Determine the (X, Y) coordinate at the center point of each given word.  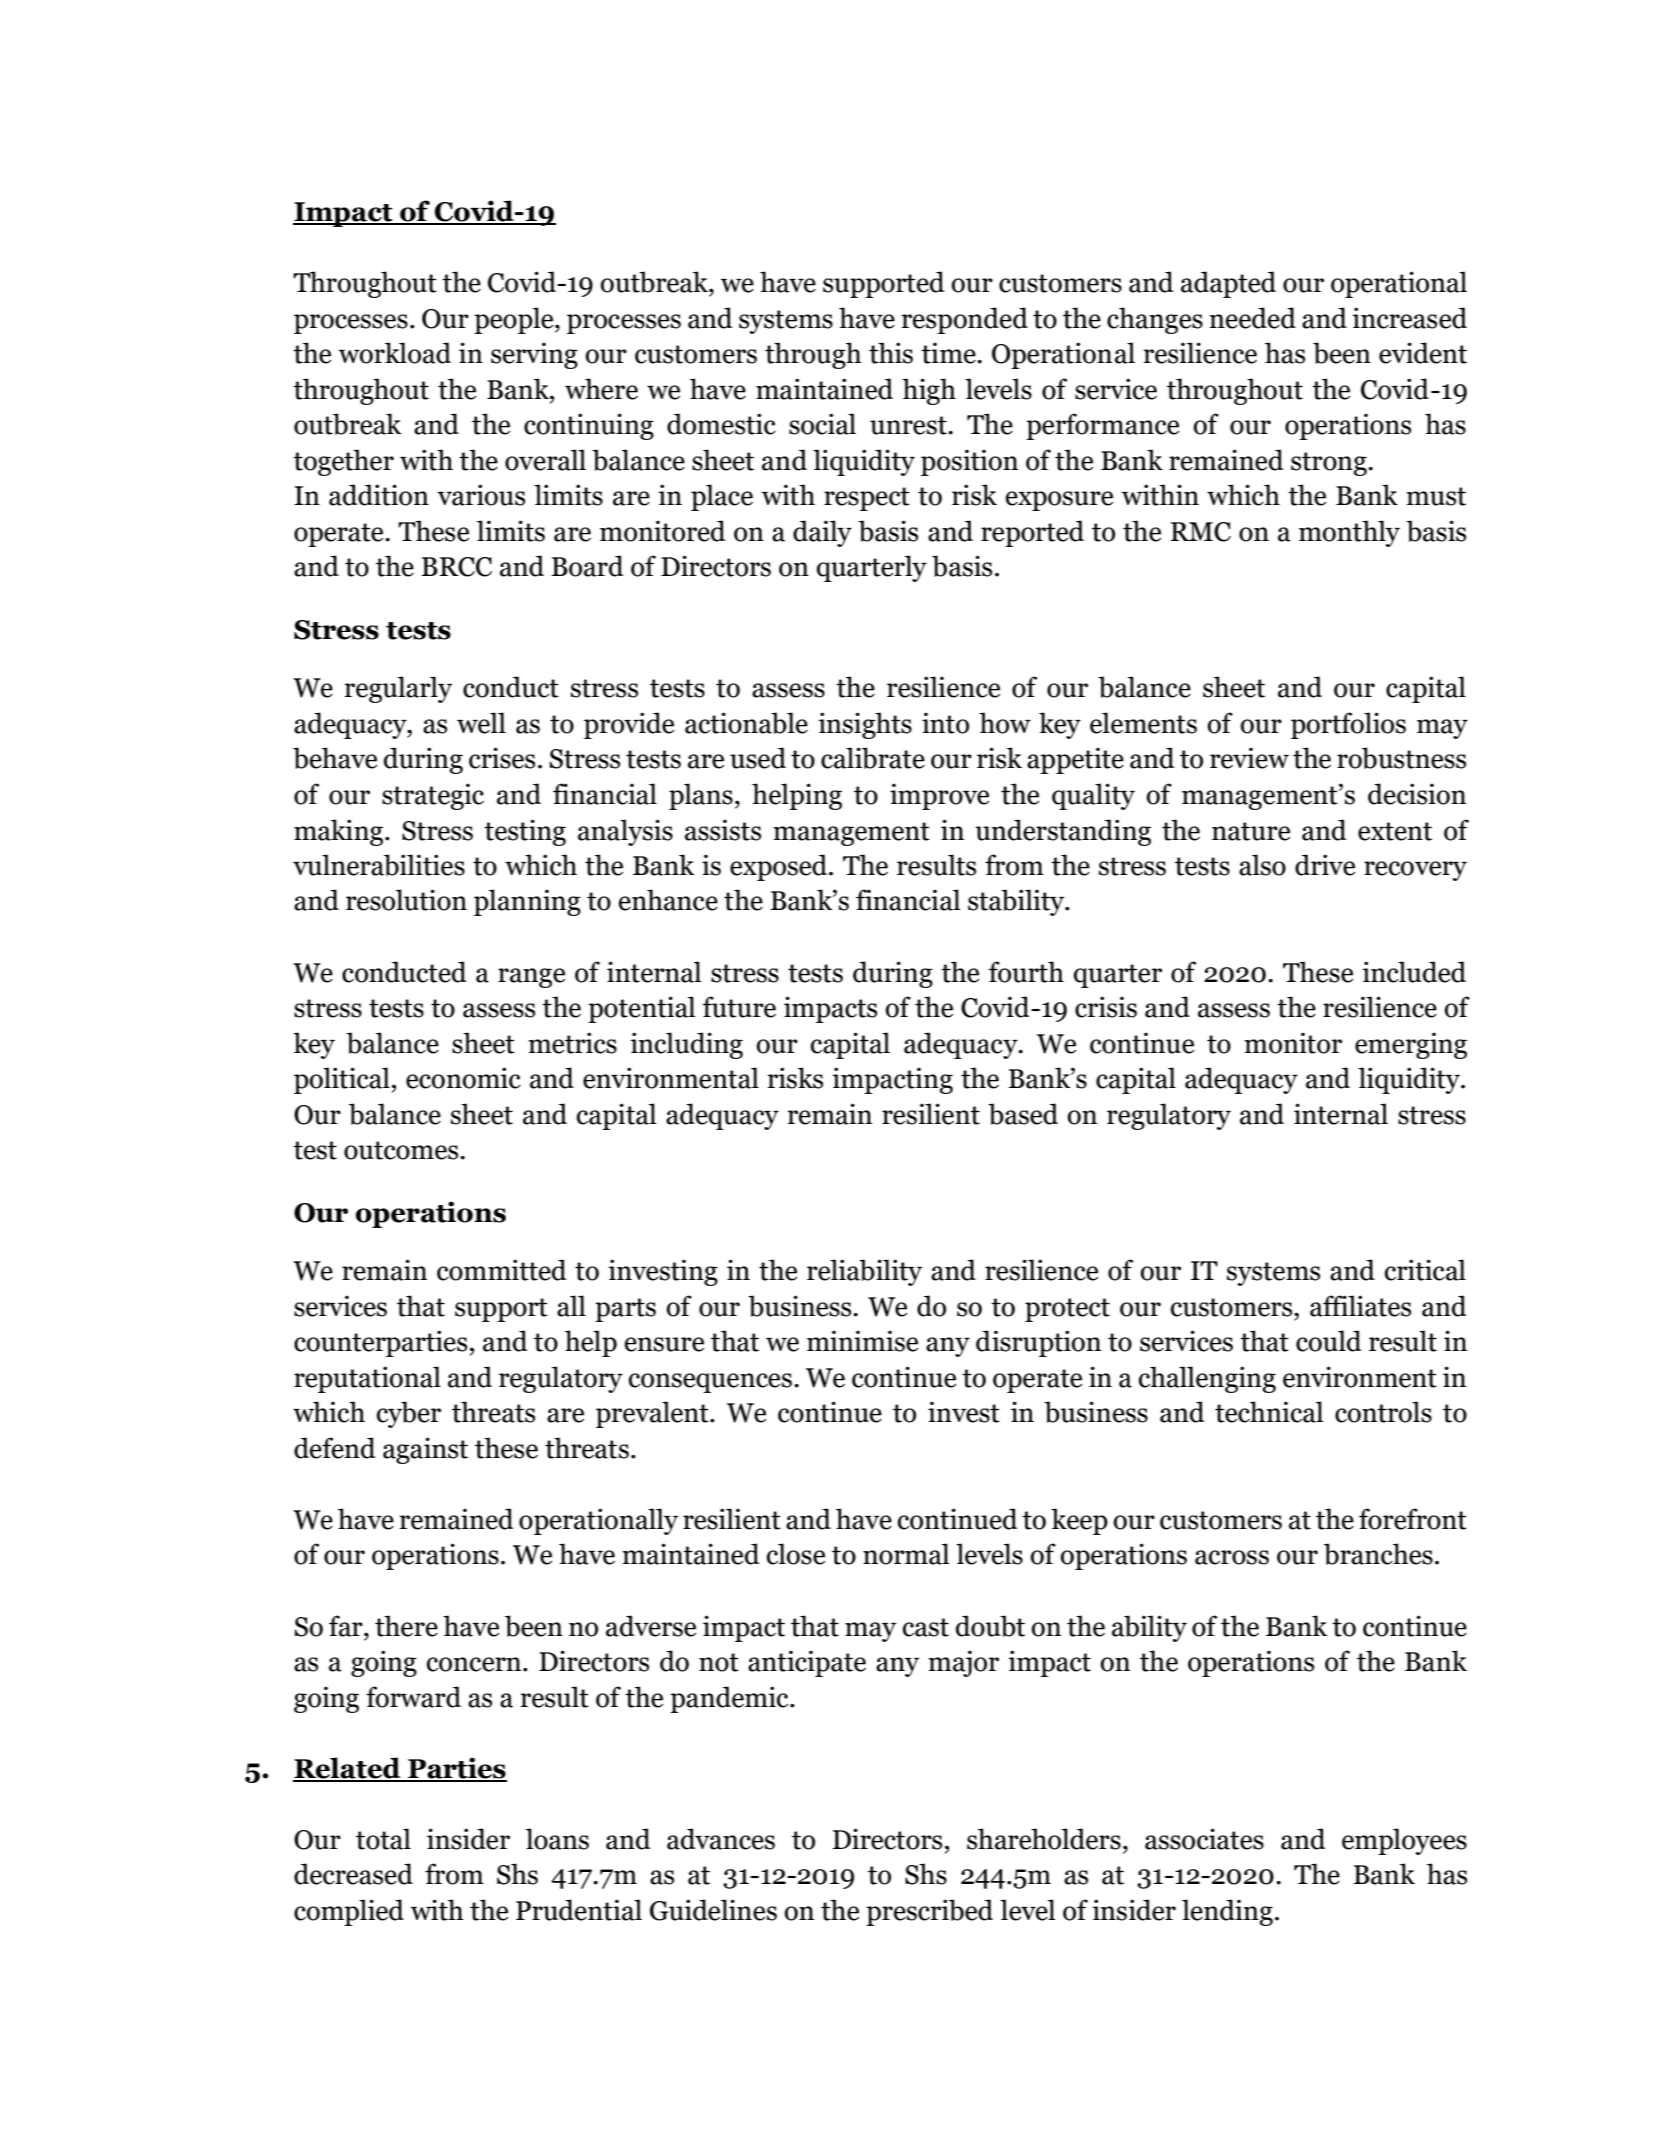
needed (1252, 318)
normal (906, 1554)
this (891, 353)
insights (865, 725)
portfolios (1348, 725)
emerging (1411, 1045)
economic (463, 1078)
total (383, 1839)
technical (1269, 1412)
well (481, 723)
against (425, 1450)
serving (534, 355)
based (1023, 1114)
